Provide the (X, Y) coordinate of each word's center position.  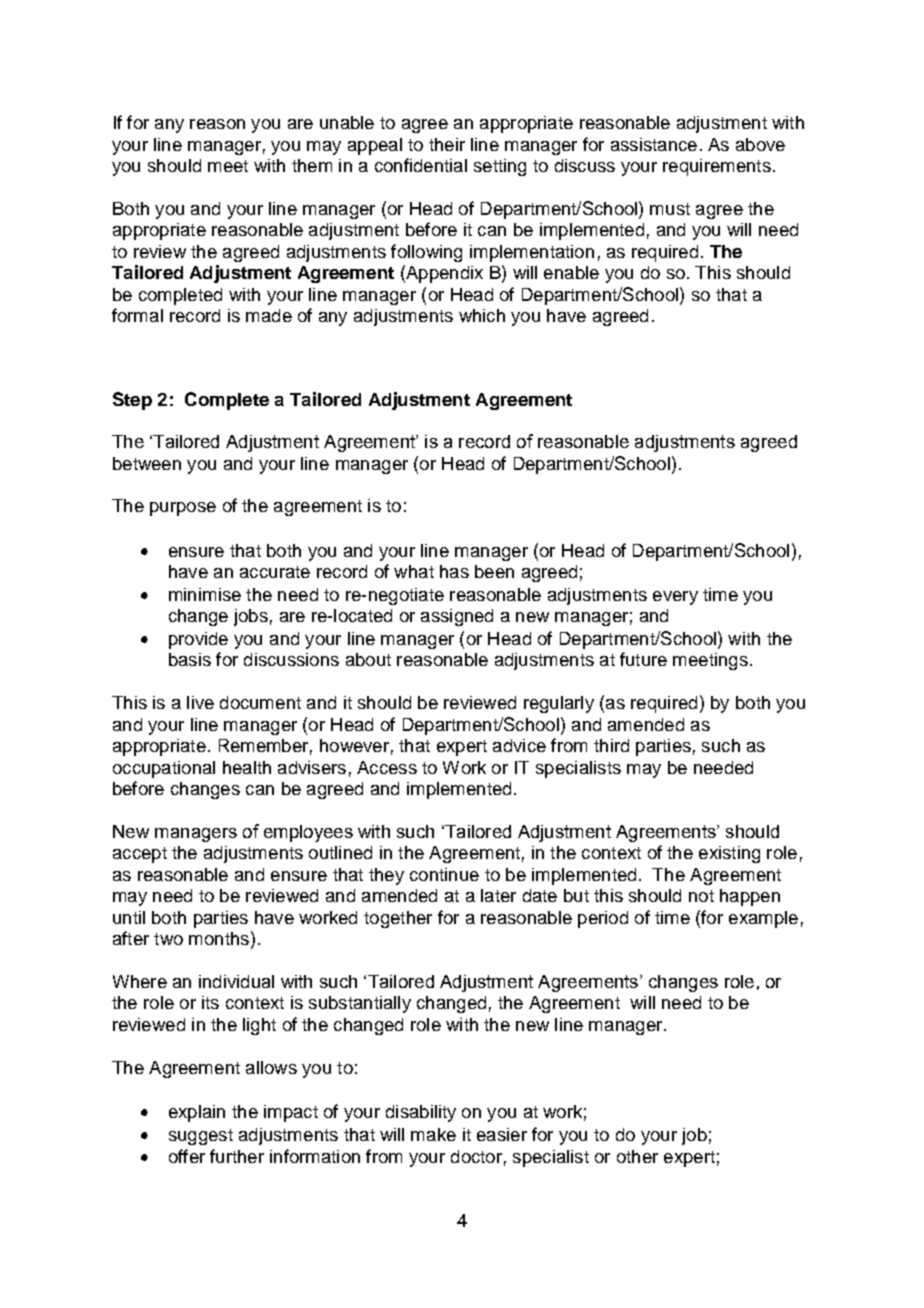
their (447, 144)
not (701, 896)
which (482, 315)
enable (571, 272)
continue (444, 874)
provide (198, 640)
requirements (717, 167)
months (219, 938)
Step (132, 401)
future (643, 659)
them (312, 165)
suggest (201, 1137)
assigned (457, 617)
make (433, 1134)
